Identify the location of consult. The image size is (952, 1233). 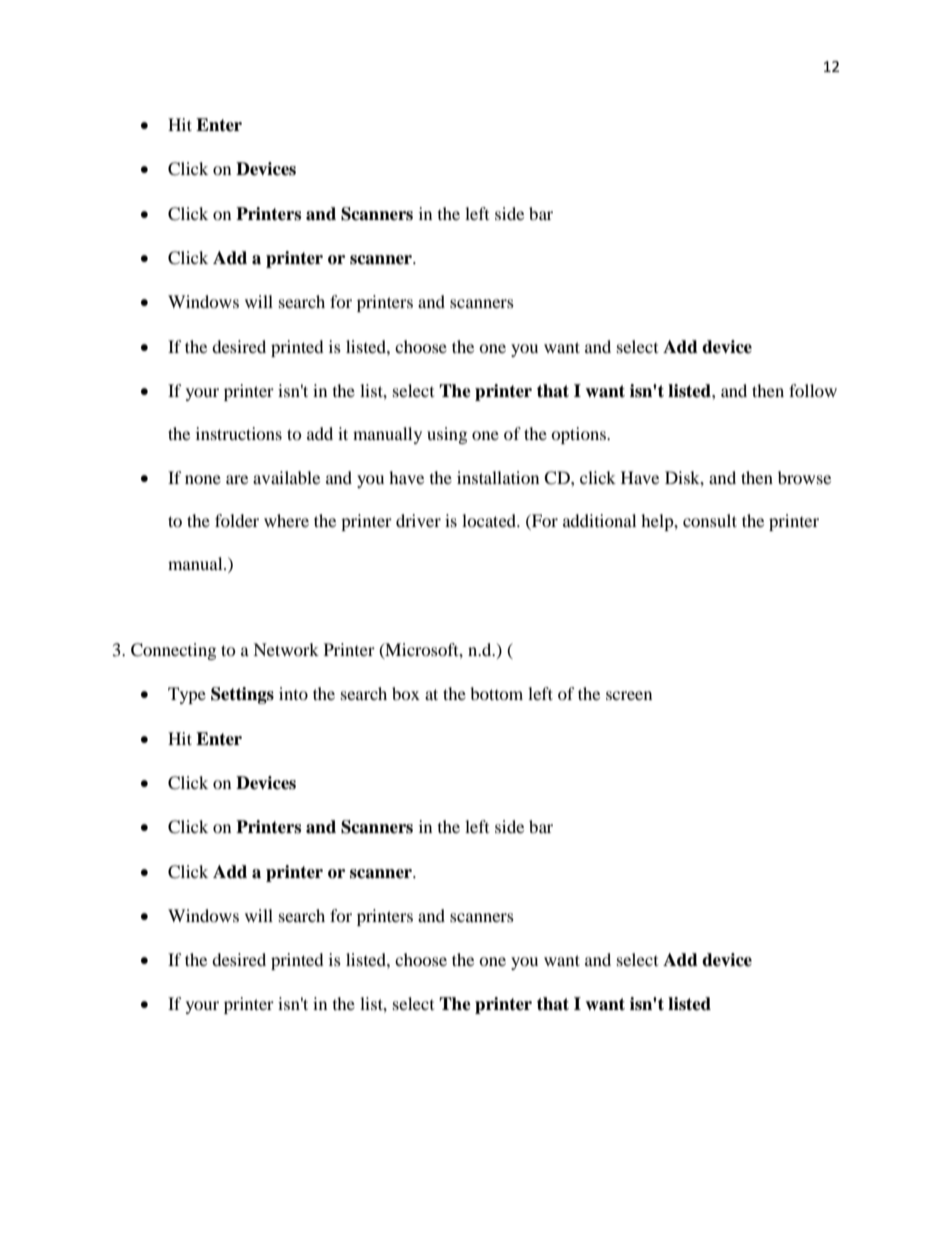
(710, 520).
